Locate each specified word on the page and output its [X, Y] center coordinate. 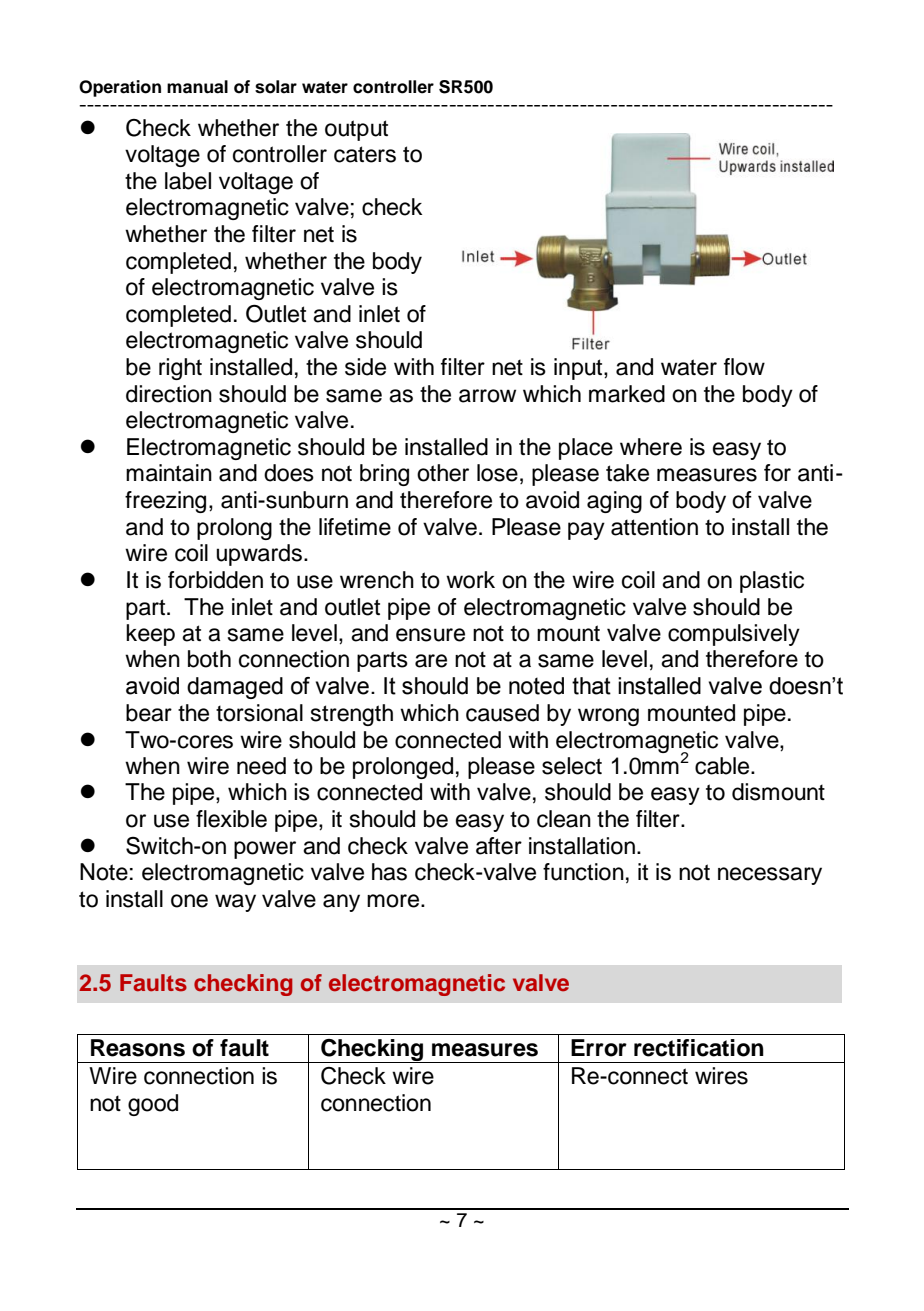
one [189, 901]
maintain [169, 473]
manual [197, 87]
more [394, 901]
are [431, 661]
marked [627, 394]
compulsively [734, 635]
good [153, 1105]
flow [744, 367]
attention [654, 527]
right [180, 369]
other [443, 473]
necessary [770, 876]
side [365, 367]
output [356, 130]
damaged [235, 688]
